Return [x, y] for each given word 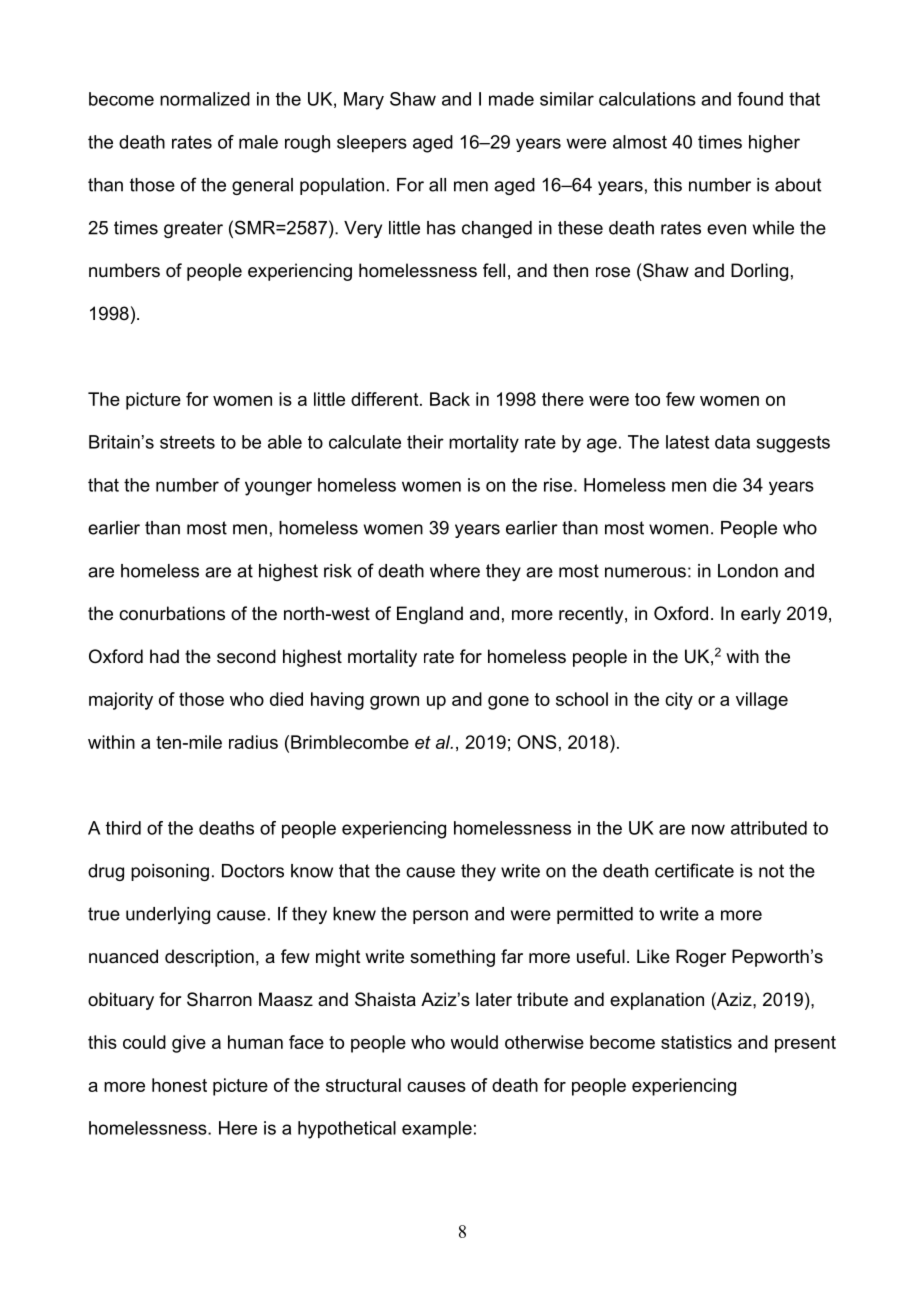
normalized [205, 99]
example [437, 1130]
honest [179, 1085]
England [430, 615]
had [164, 656]
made [511, 99]
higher [774, 144]
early [761, 615]
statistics [696, 1042]
